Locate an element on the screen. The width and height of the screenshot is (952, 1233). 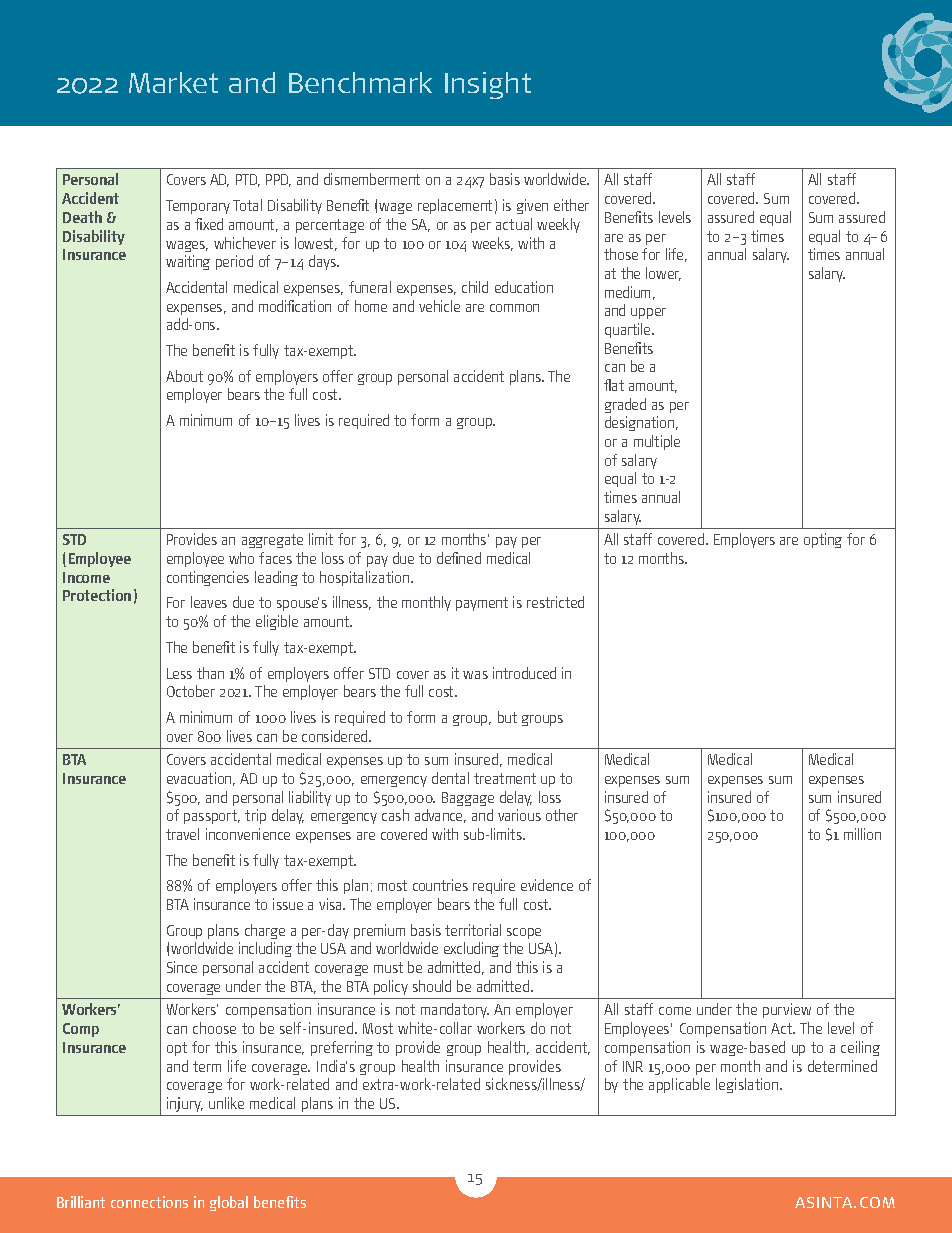
was is located at coordinates (475, 675).
